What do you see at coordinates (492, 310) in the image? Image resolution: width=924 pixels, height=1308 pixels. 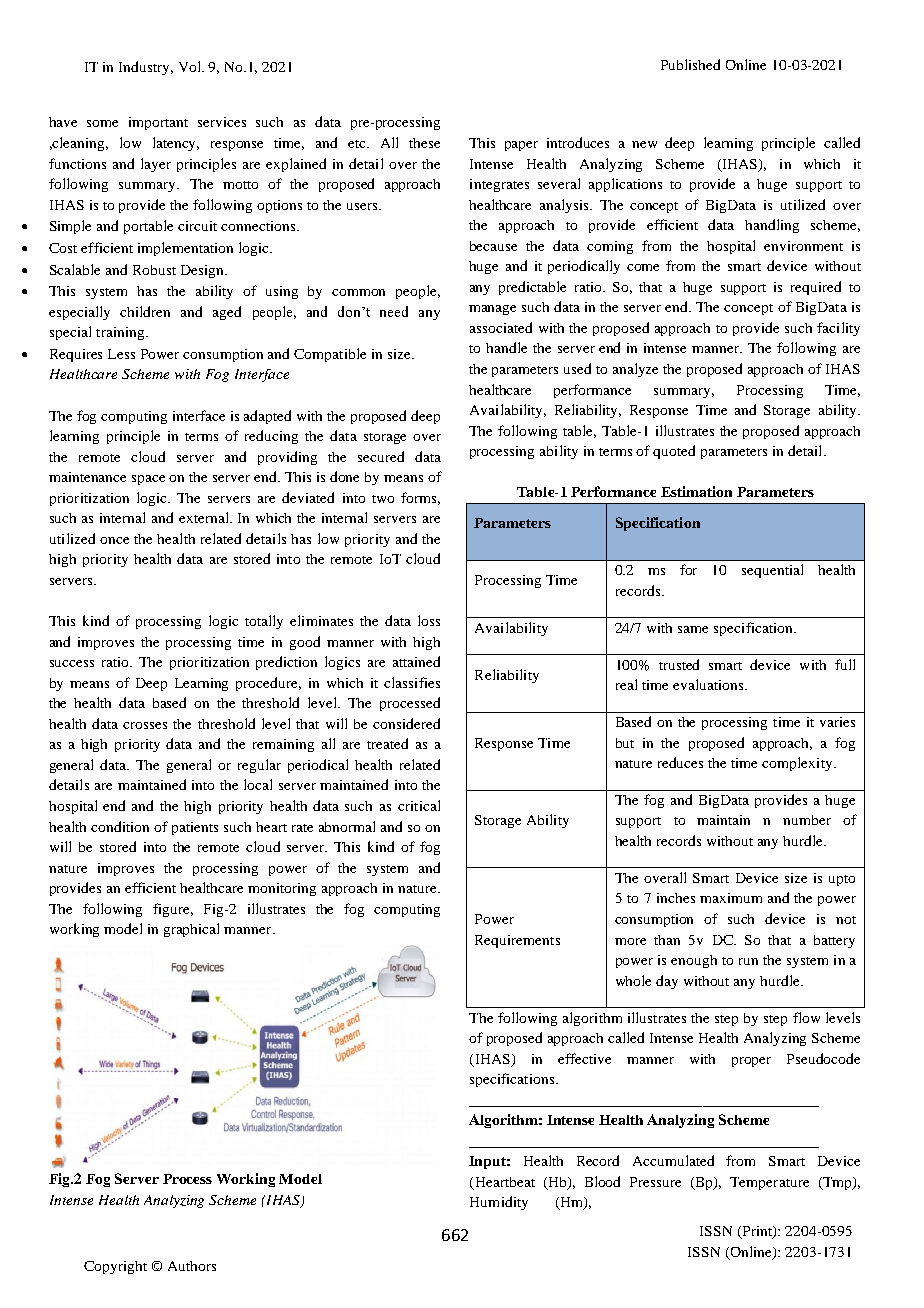 I see `manage` at bounding box center [492, 310].
